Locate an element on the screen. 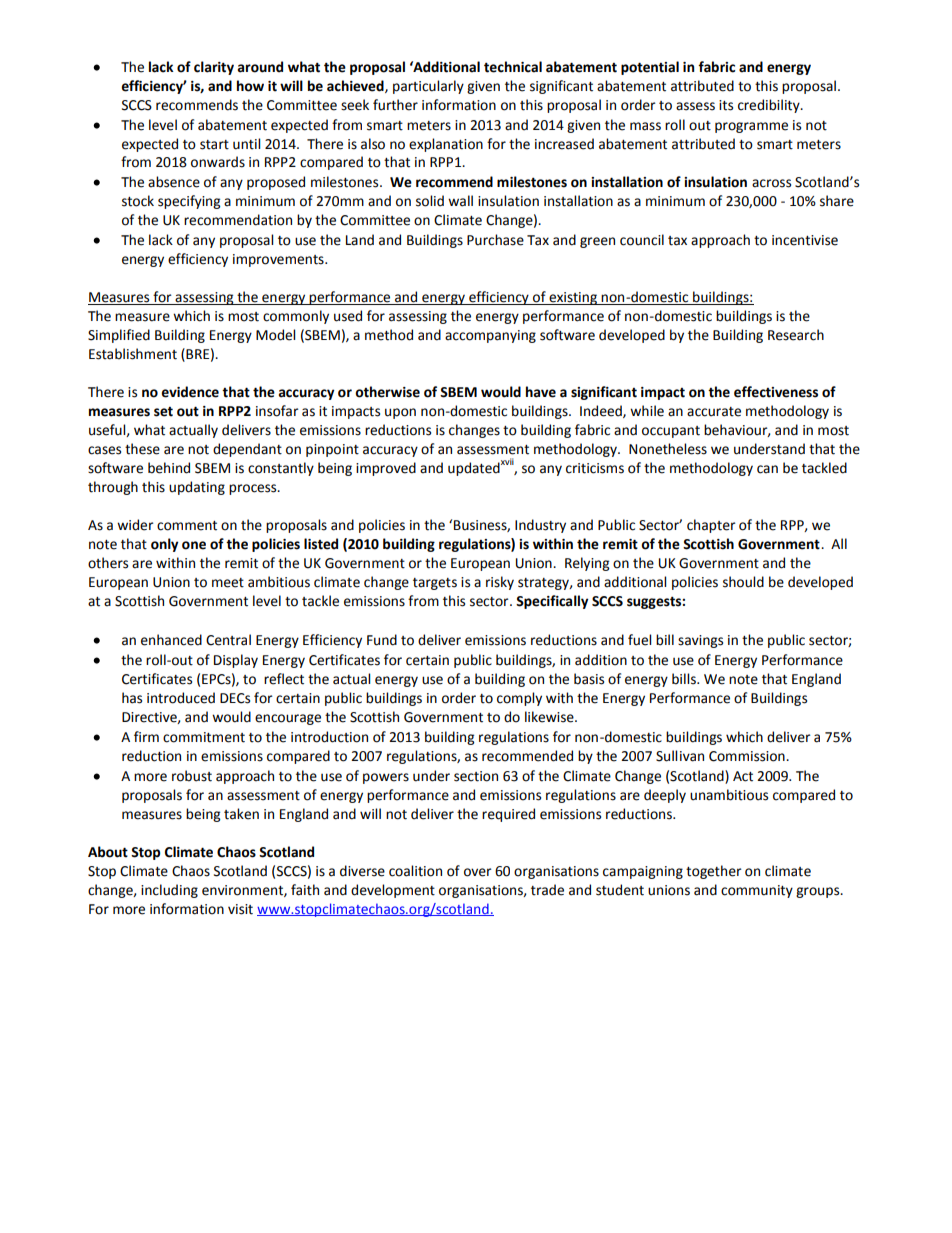 The width and height of the screenshot is (952, 1233). credibility is located at coordinates (770, 106).
